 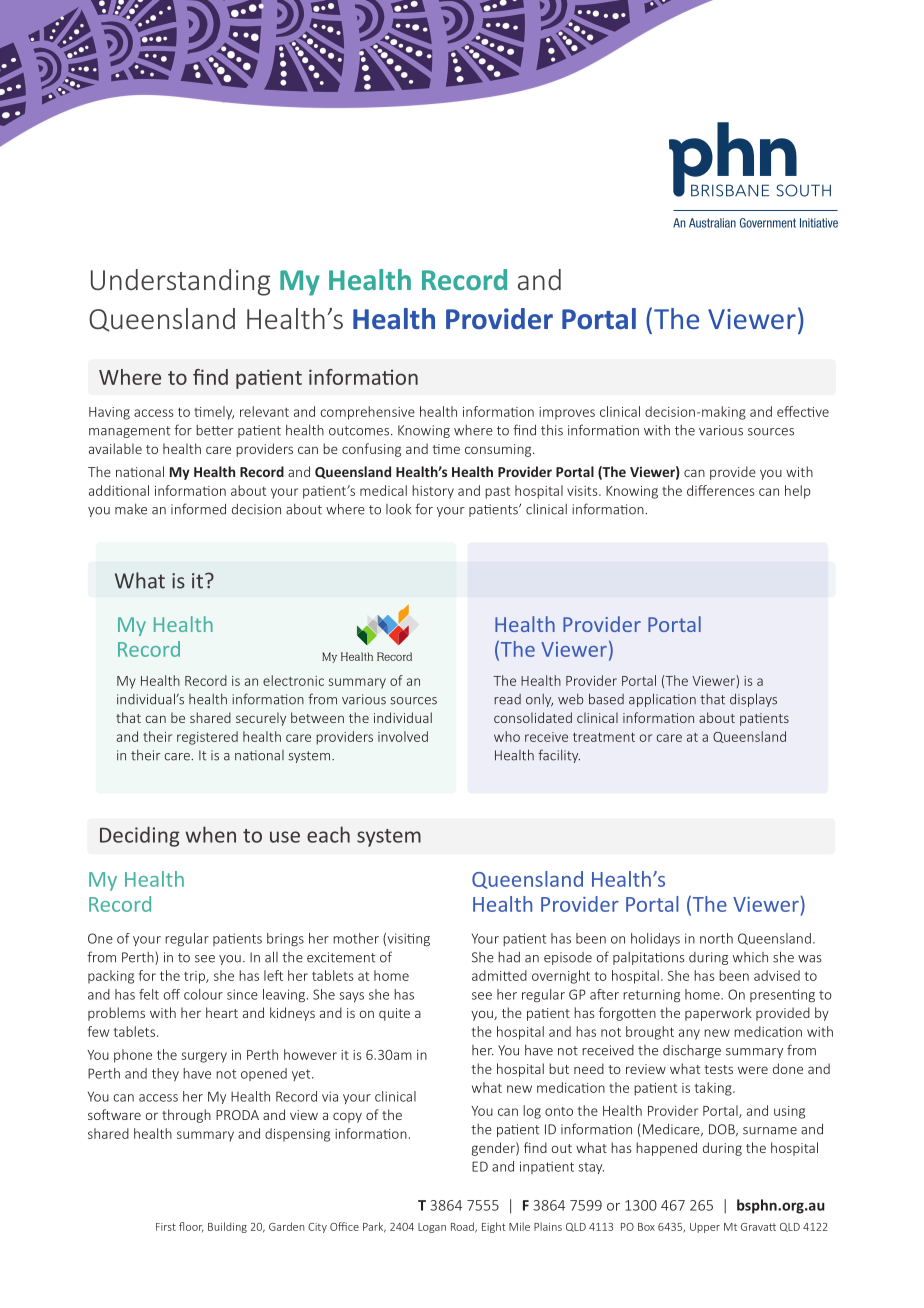 What do you see at coordinates (368, 413) in the screenshot?
I see `comprehensive` at bounding box center [368, 413].
